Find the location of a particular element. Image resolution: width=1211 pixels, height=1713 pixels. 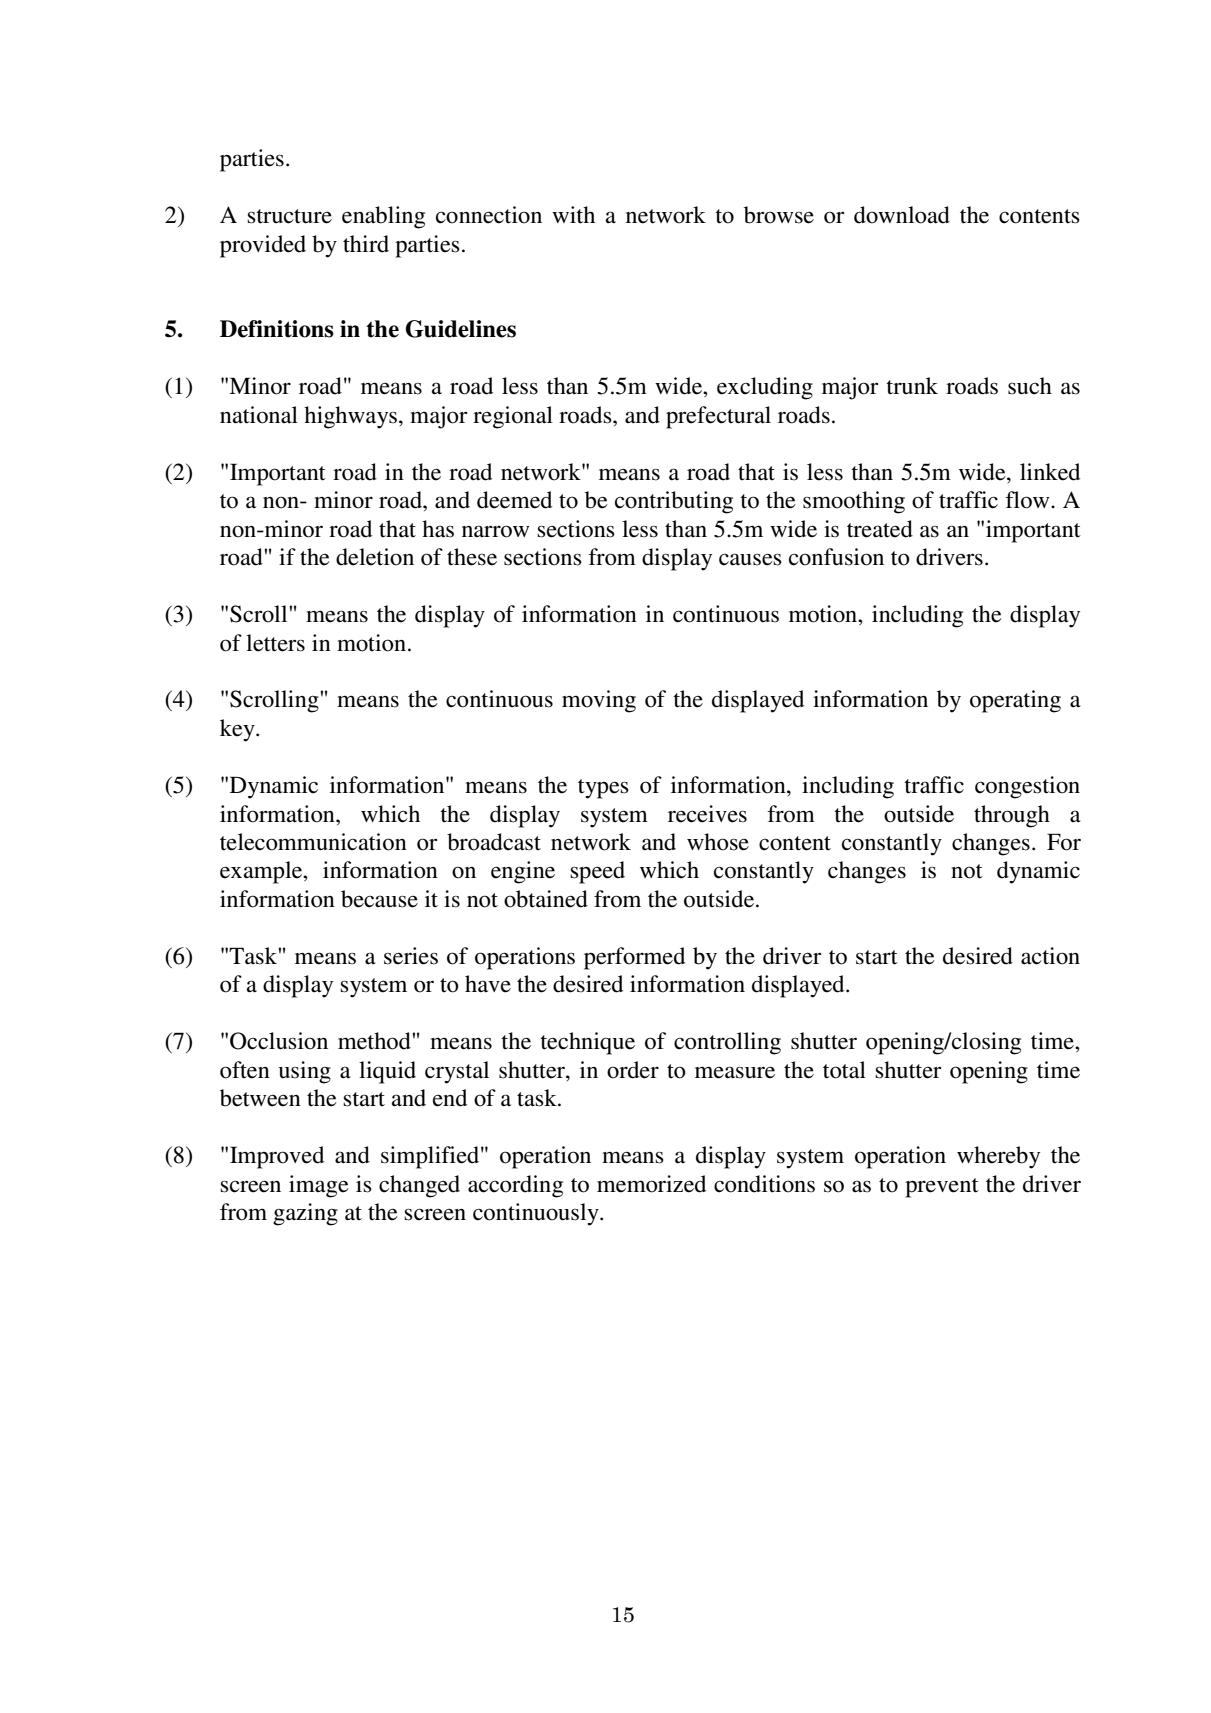

with is located at coordinates (573, 215).
